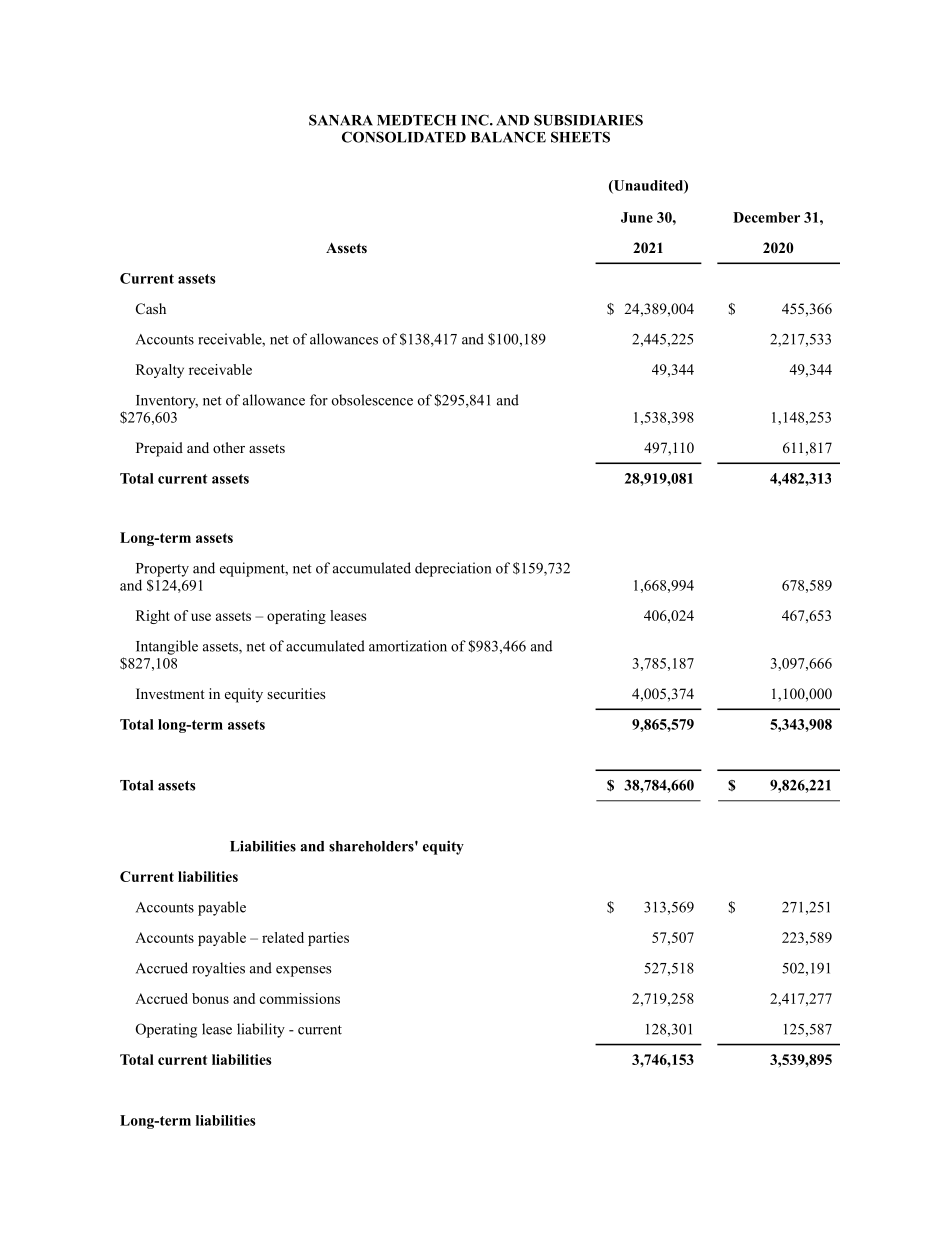 This document has width=952, height=1233. Describe the element at coordinates (404, 137) in the document. I see `CONSOLIDATED` at that location.
